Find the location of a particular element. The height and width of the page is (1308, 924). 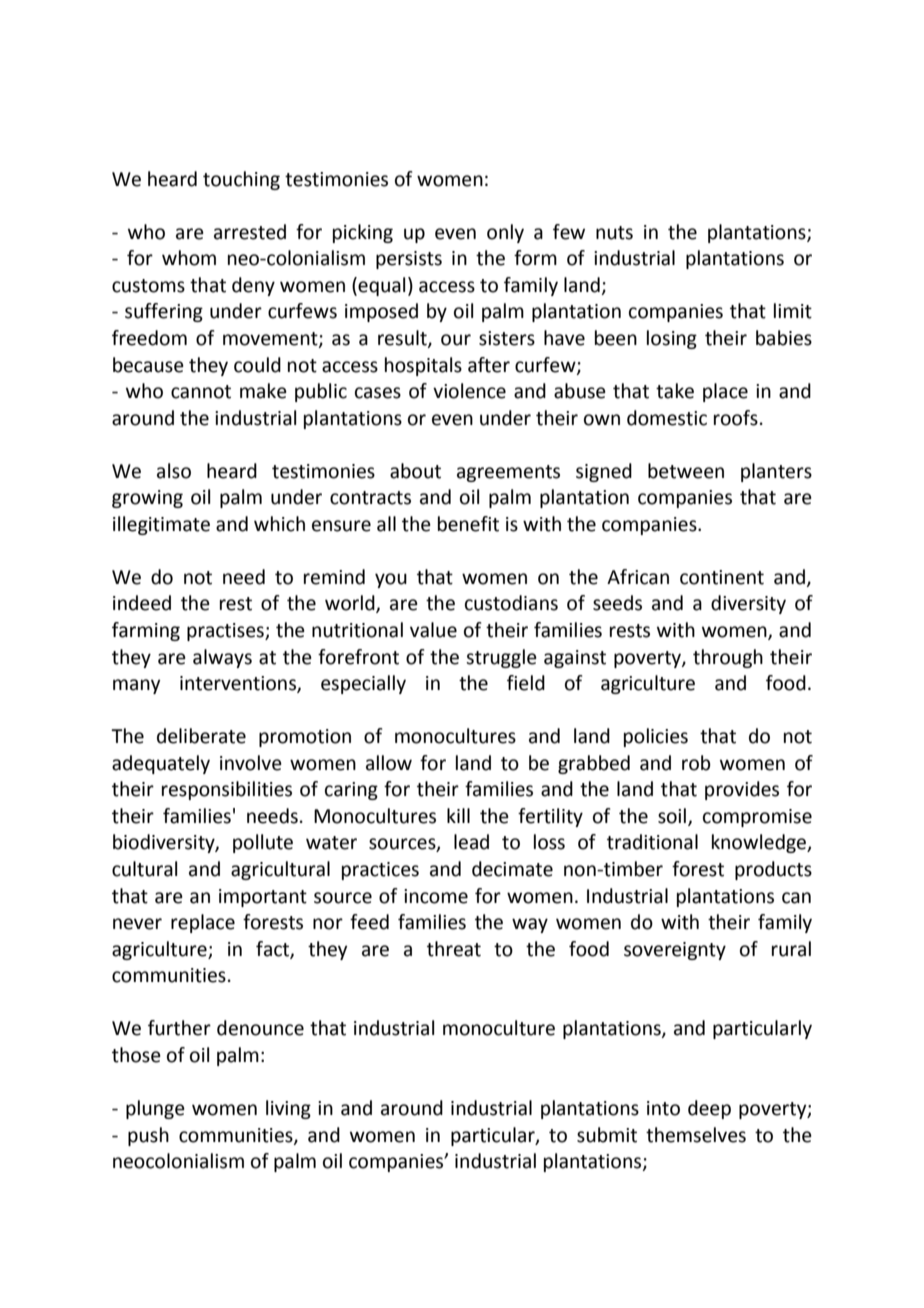

violence is located at coordinates (469, 391).
